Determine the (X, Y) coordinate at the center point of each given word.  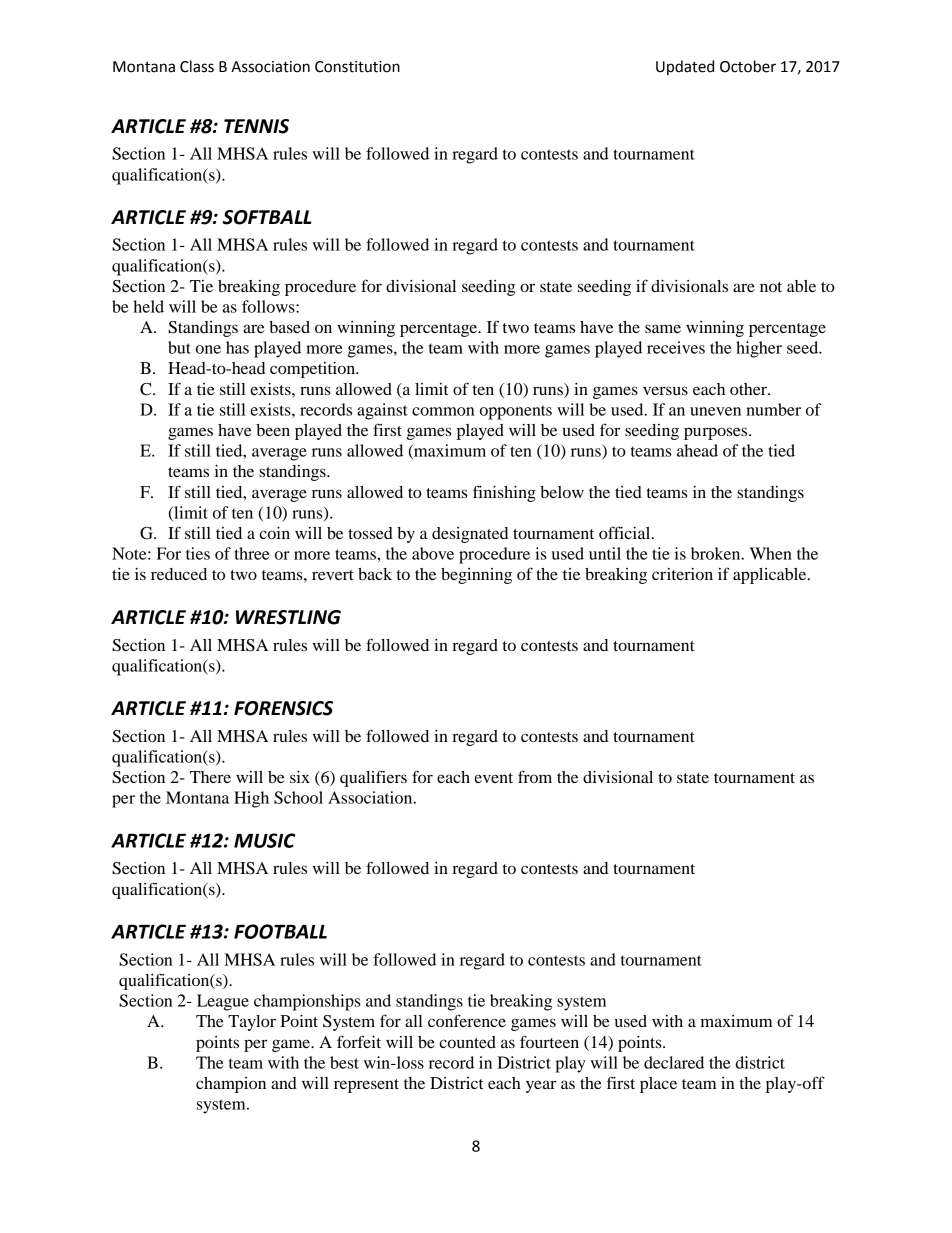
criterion (682, 574)
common (443, 411)
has (237, 347)
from (535, 776)
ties (198, 553)
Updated (685, 67)
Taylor (252, 1023)
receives (676, 347)
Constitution (357, 67)
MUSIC (264, 840)
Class (197, 66)
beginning (476, 576)
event (493, 778)
